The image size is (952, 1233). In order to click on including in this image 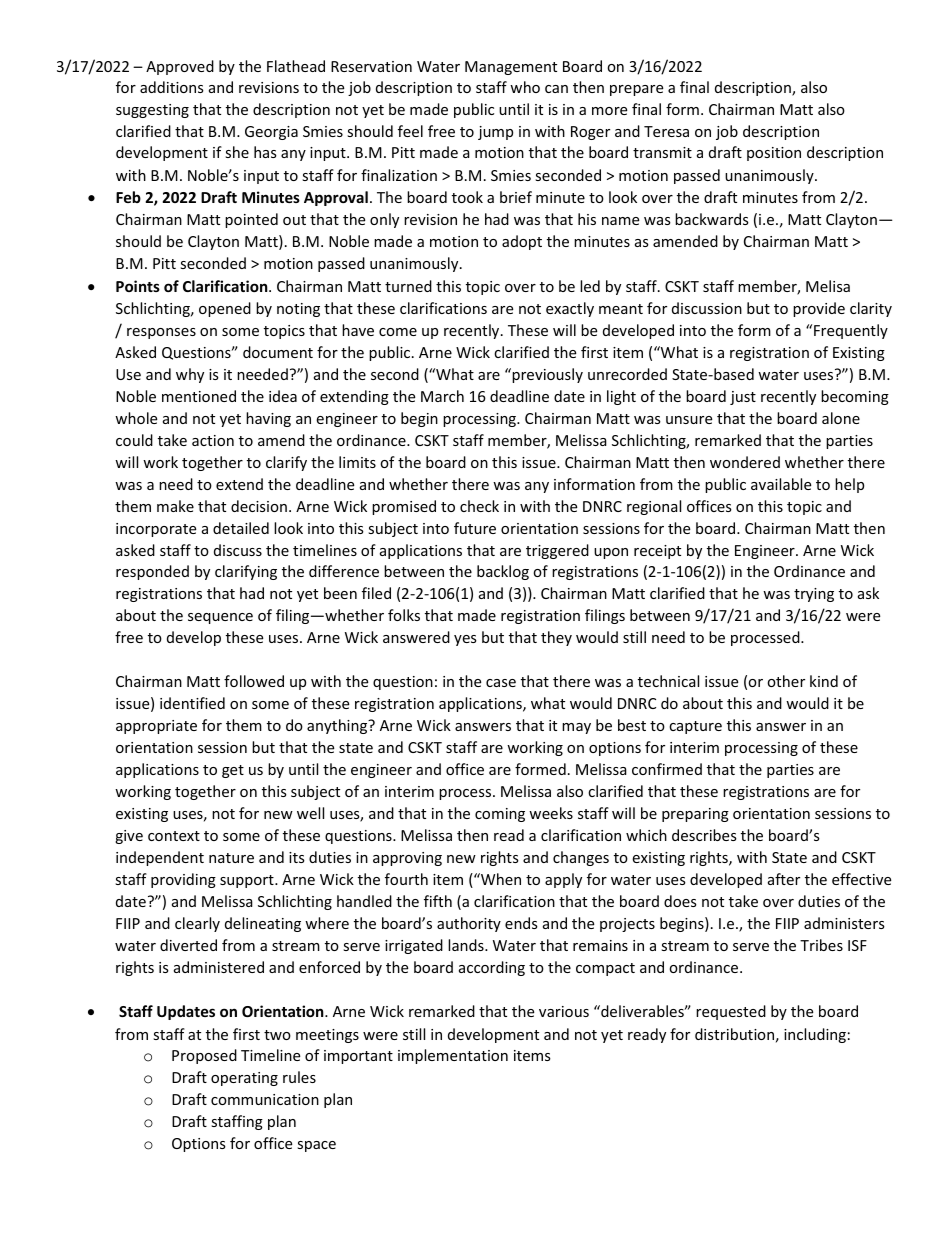, I will do `click(815, 1035)`.
